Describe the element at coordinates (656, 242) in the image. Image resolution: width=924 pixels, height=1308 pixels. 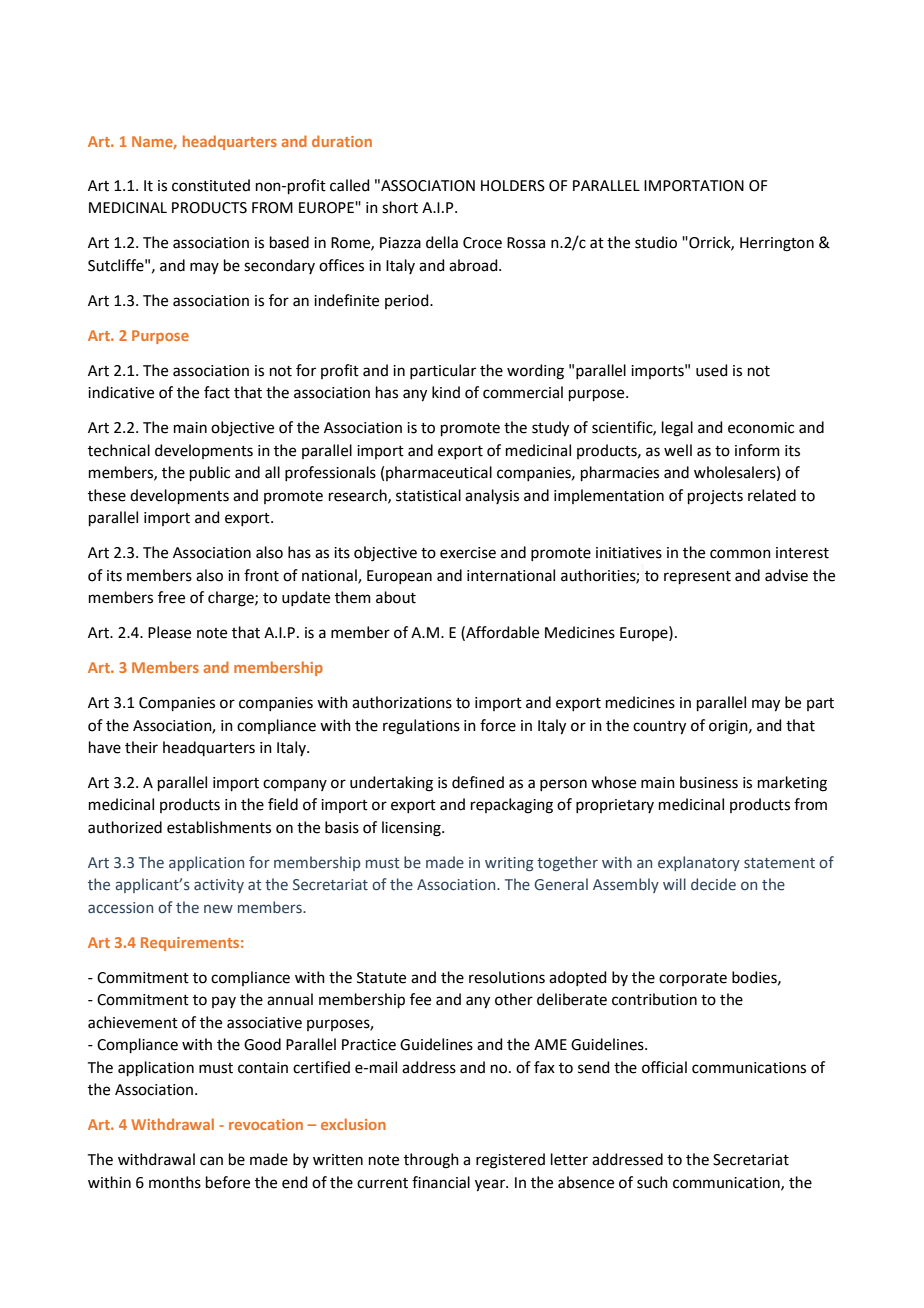
I see `studio` at that location.
